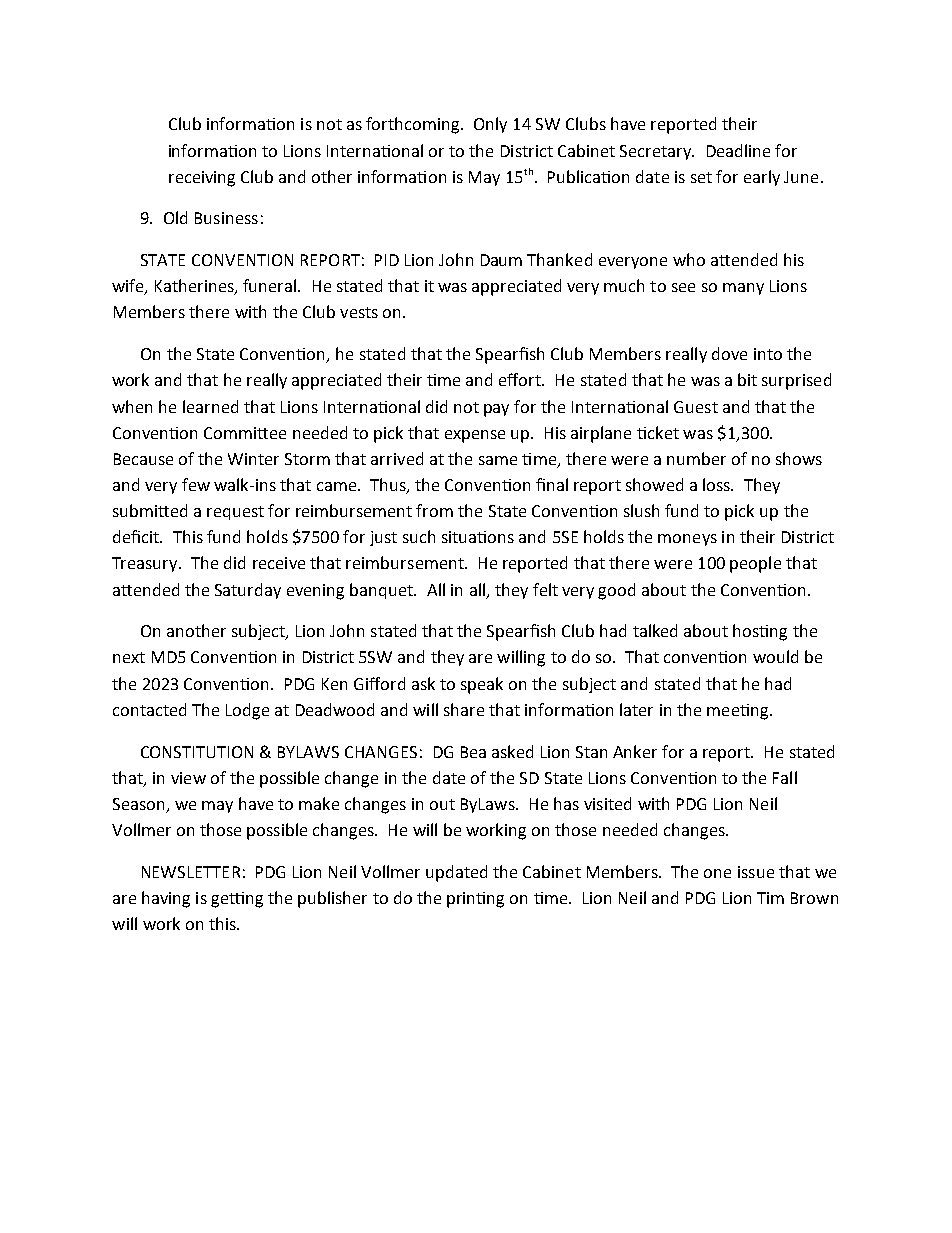 This image has width=952, height=1233. What do you see at coordinates (475, 900) in the image?
I see `printing` at bounding box center [475, 900].
